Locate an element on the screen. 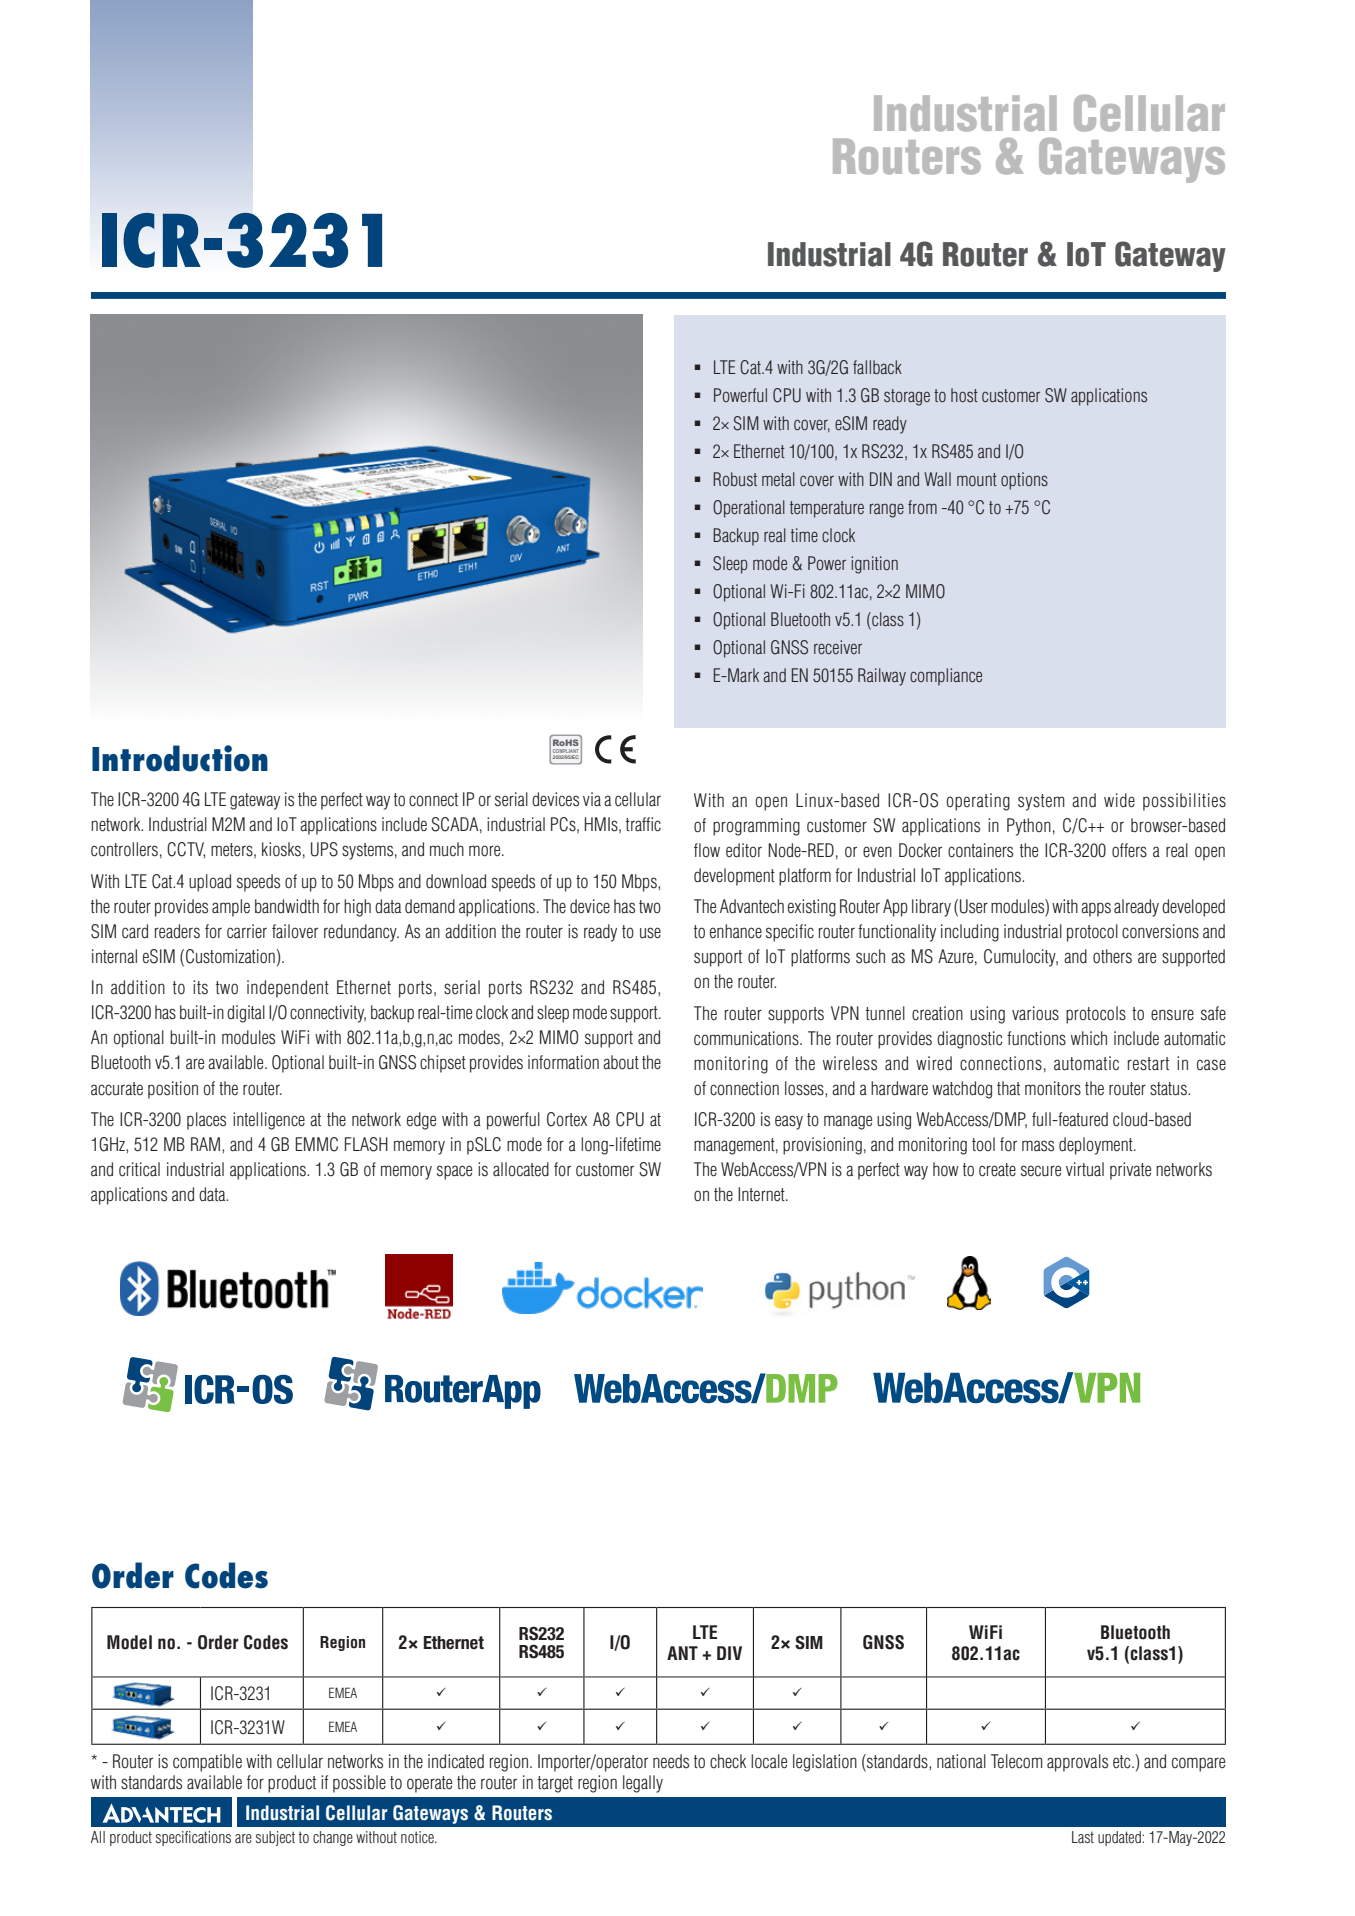  metal is located at coordinates (778, 479).
